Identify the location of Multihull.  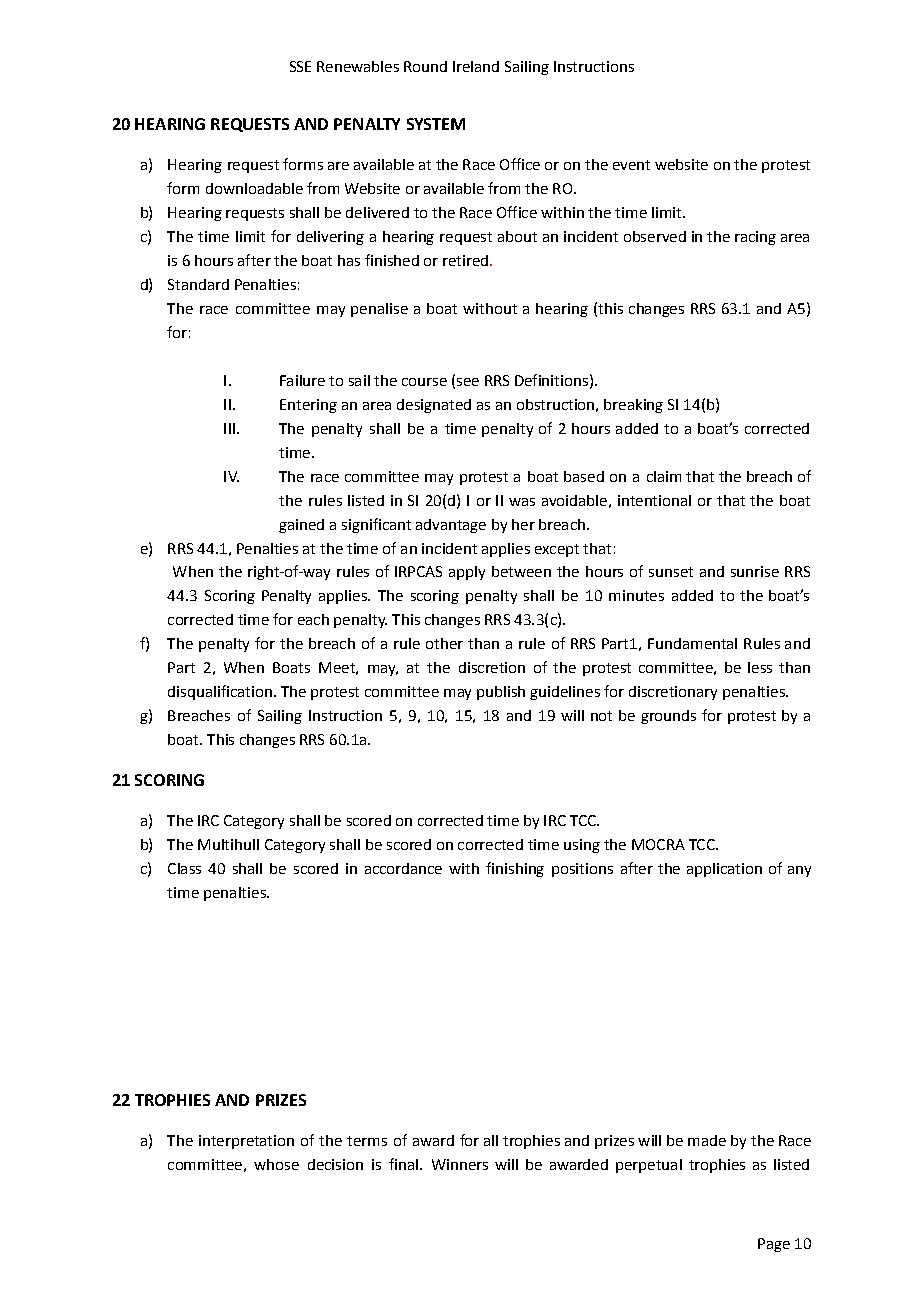
(228, 844).
